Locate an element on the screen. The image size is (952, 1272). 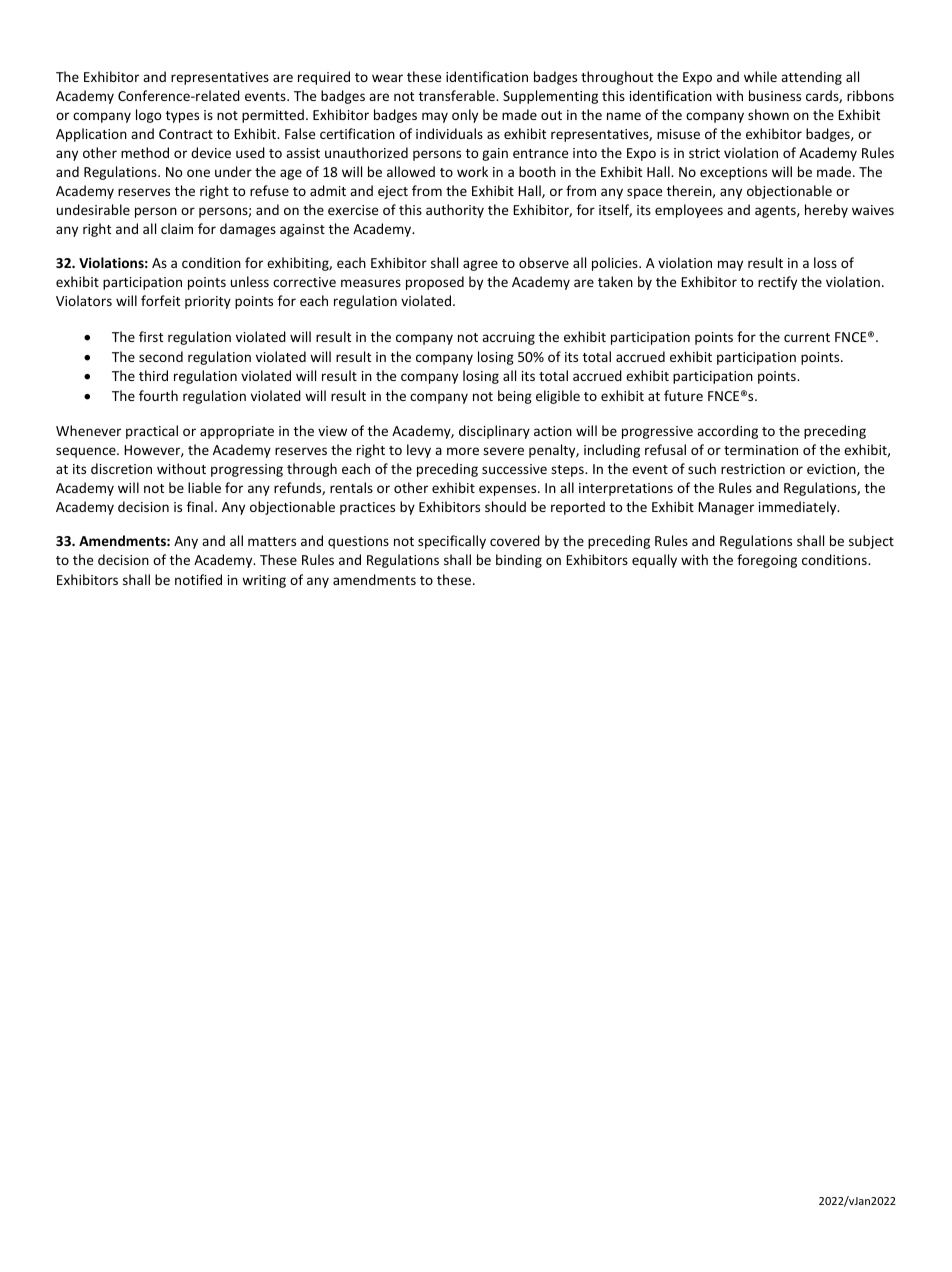
accruing is located at coordinates (508, 338).
